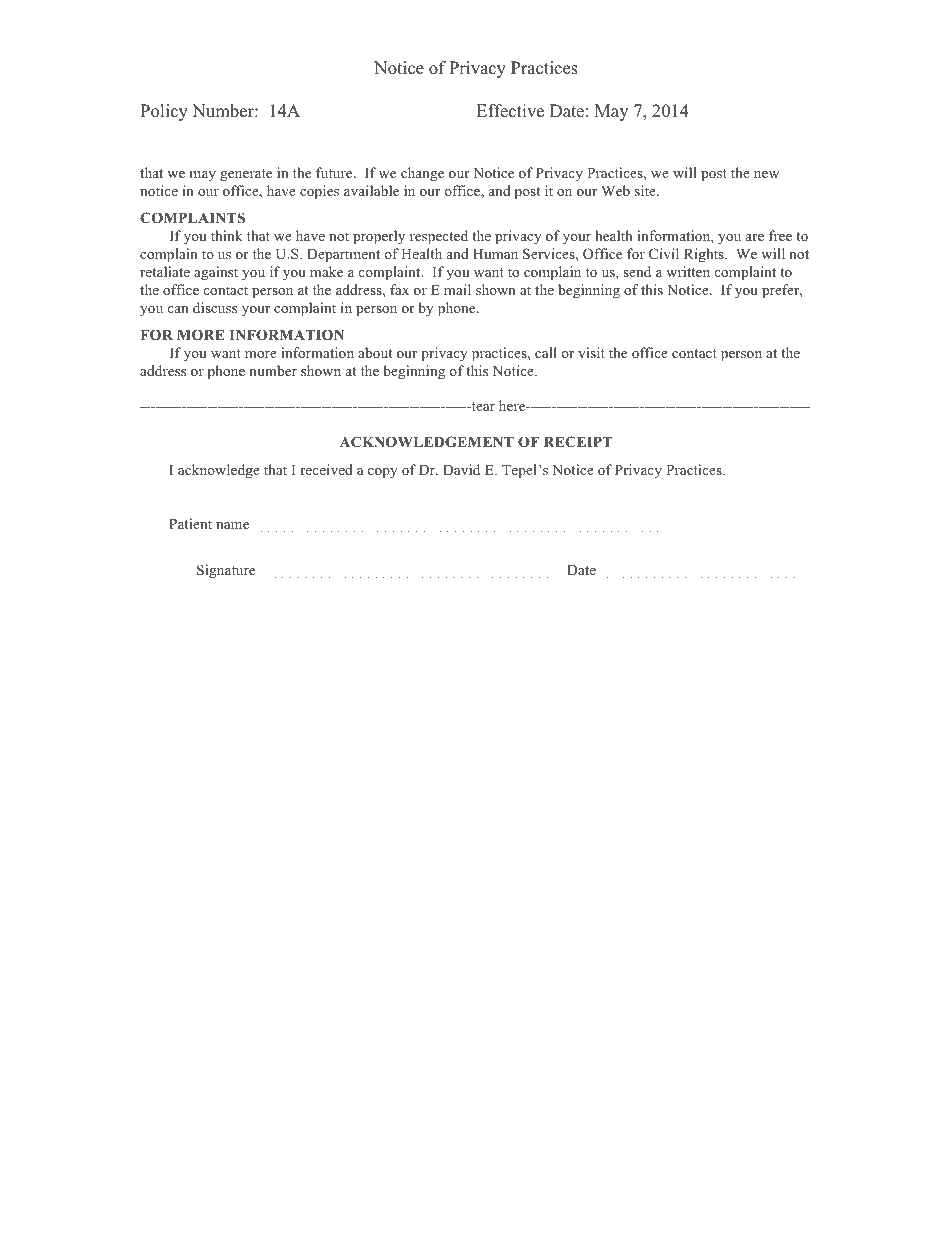 This screenshot has height=1233, width=952. What do you see at coordinates (766, 174) in the screenshot?
I see `new` at bounding box center [766, 174].
